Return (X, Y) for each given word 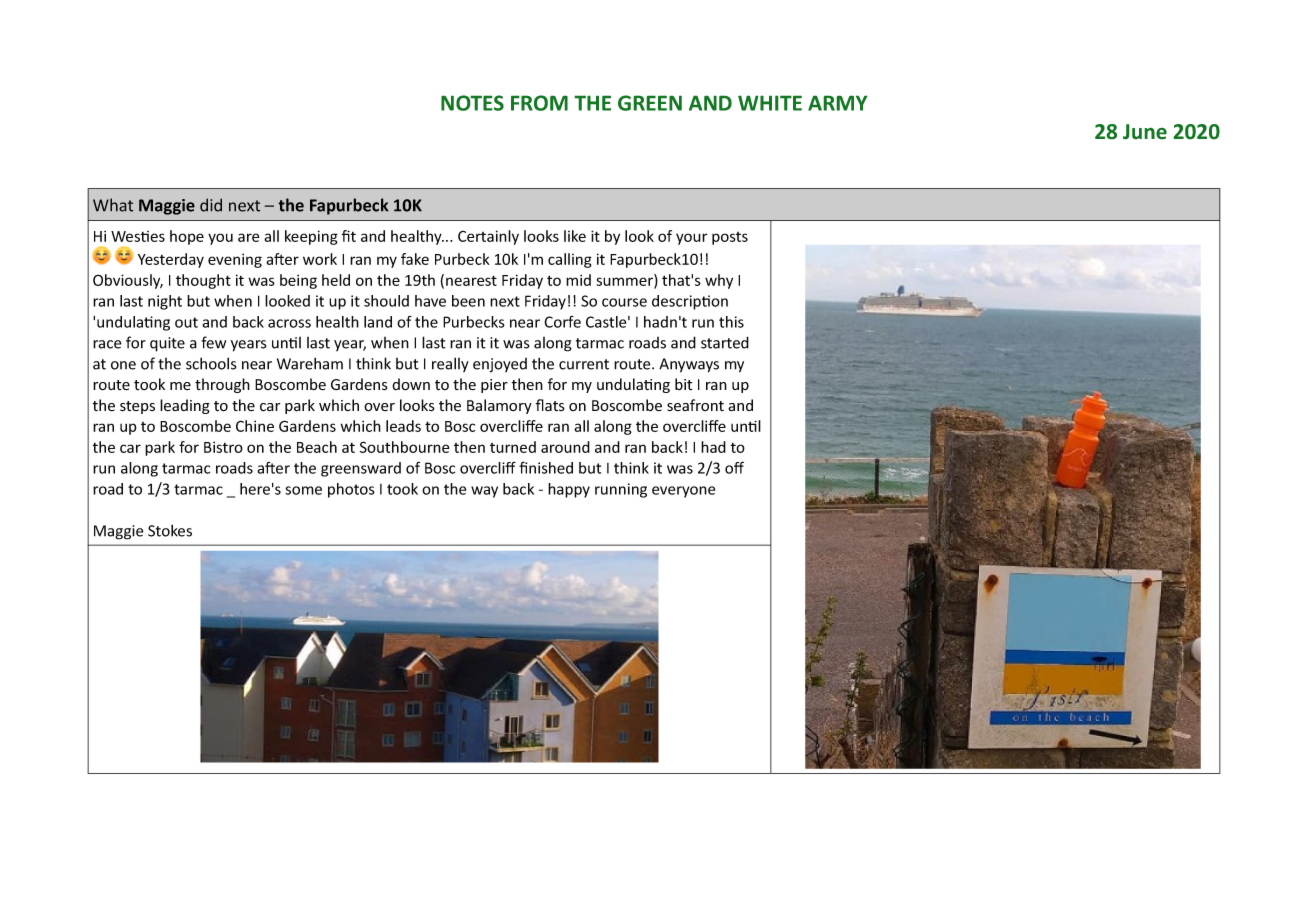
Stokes (170, 530)
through (222, 385)
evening (235, 260)
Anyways (689, 365)
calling (570, 260)
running (621, 490)
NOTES (472, 103)
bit (683, 384)
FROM (539, 103)
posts (730, 238)
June (1145, 132)
